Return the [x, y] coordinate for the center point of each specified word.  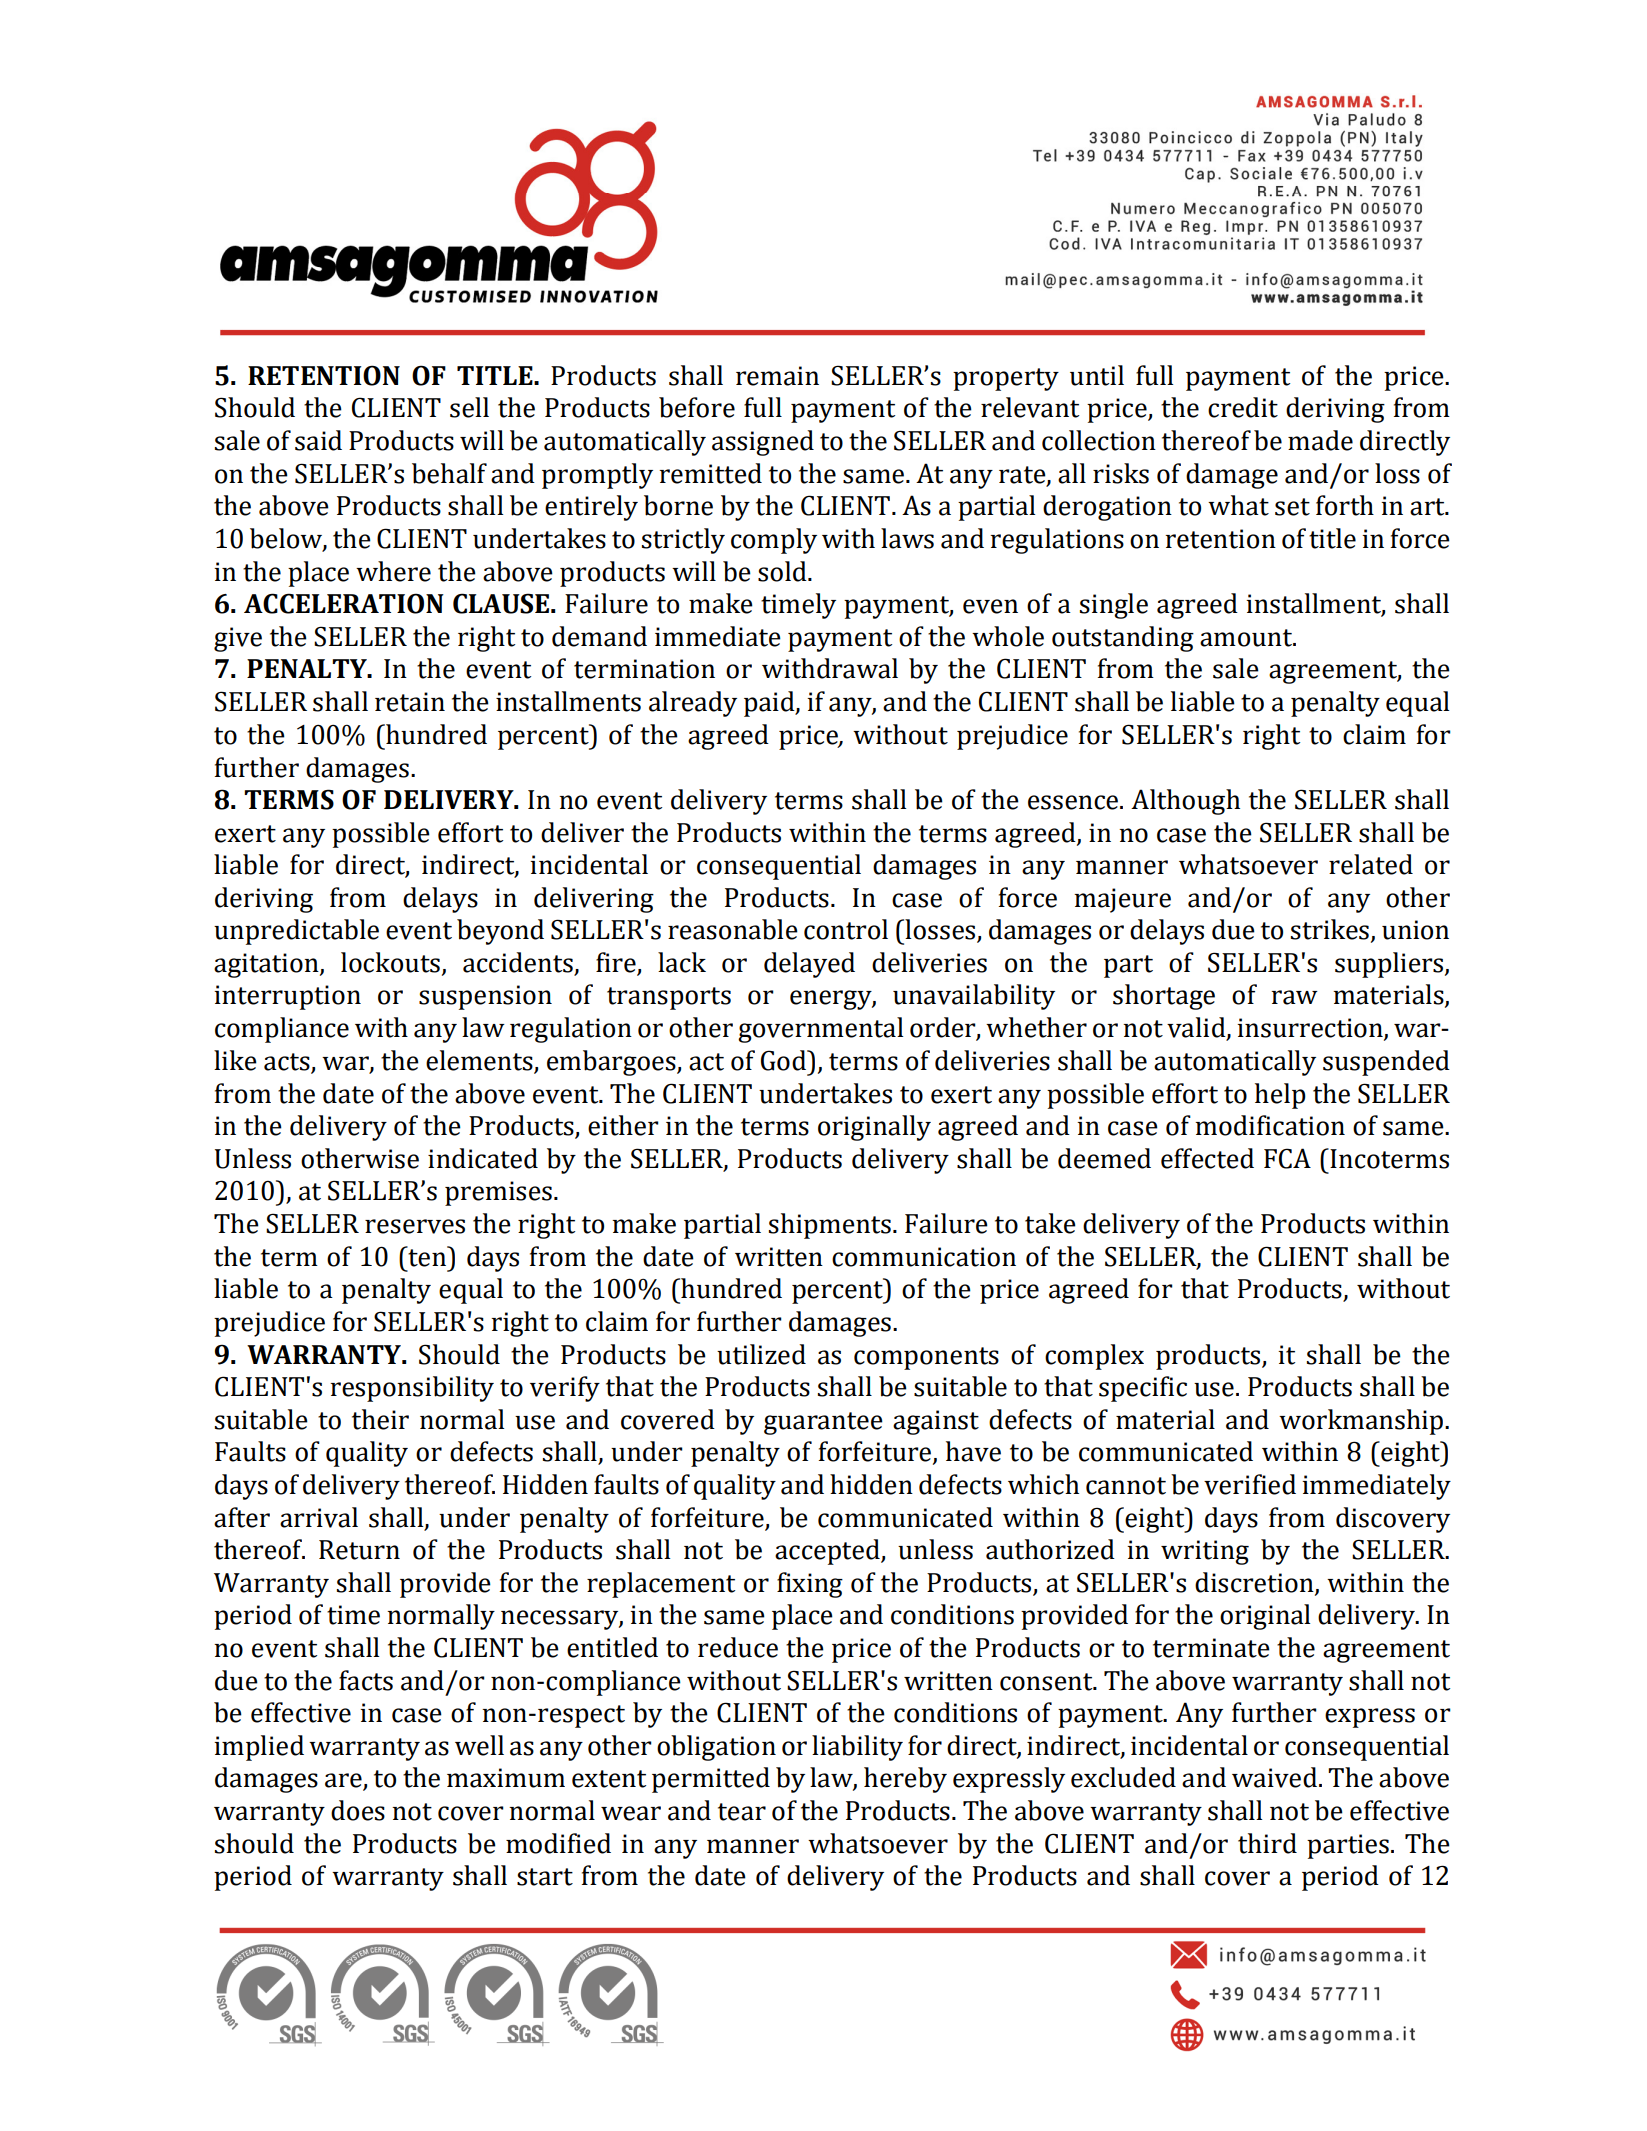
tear [742, 1812]
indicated [483, 1158]
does [358, 1810]
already [693, 704]
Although [1185, 802]
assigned [763, 443]
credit [1243, 407]
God [784, 1060]
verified [1250, 1484]
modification [1270, 1125]
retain [410, 702]
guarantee [823, 1423]
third [1267, 1843]
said [318, 440]
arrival [319, 1517]
